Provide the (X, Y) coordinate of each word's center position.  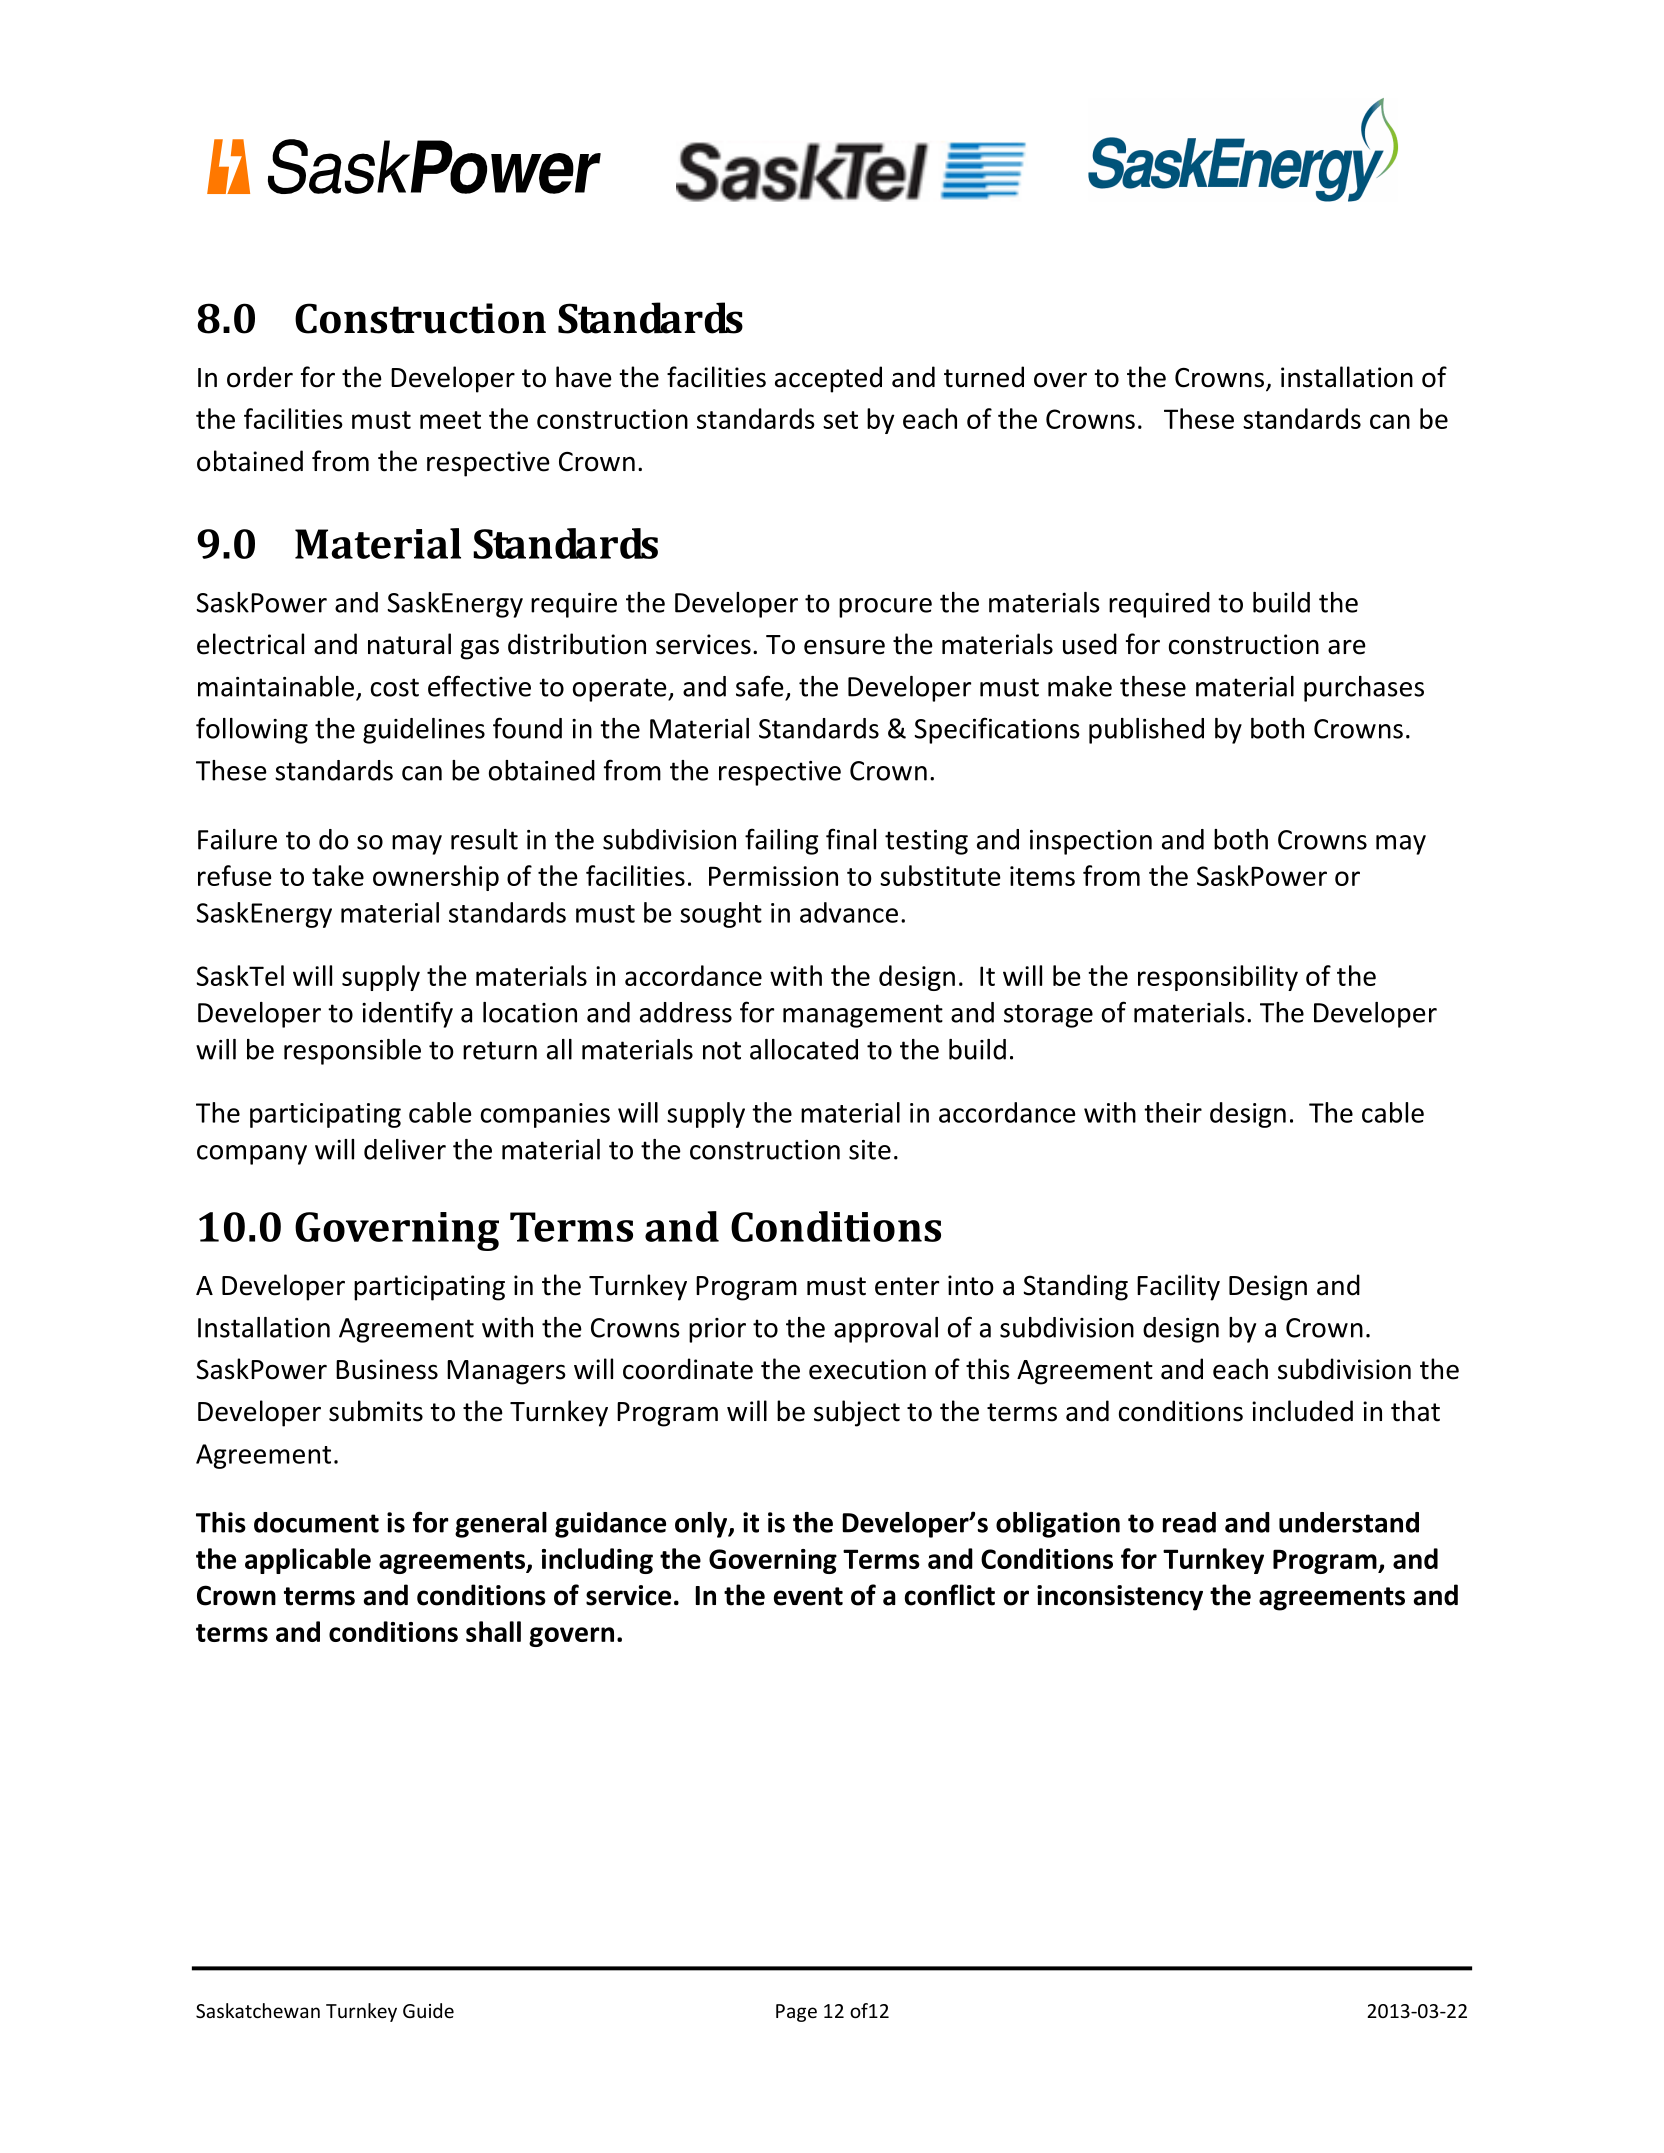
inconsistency (1120, 1598)
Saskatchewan (258, 2010)
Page (796, 2013)
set (840, 420)
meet (450, 420)
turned (984, 377)
